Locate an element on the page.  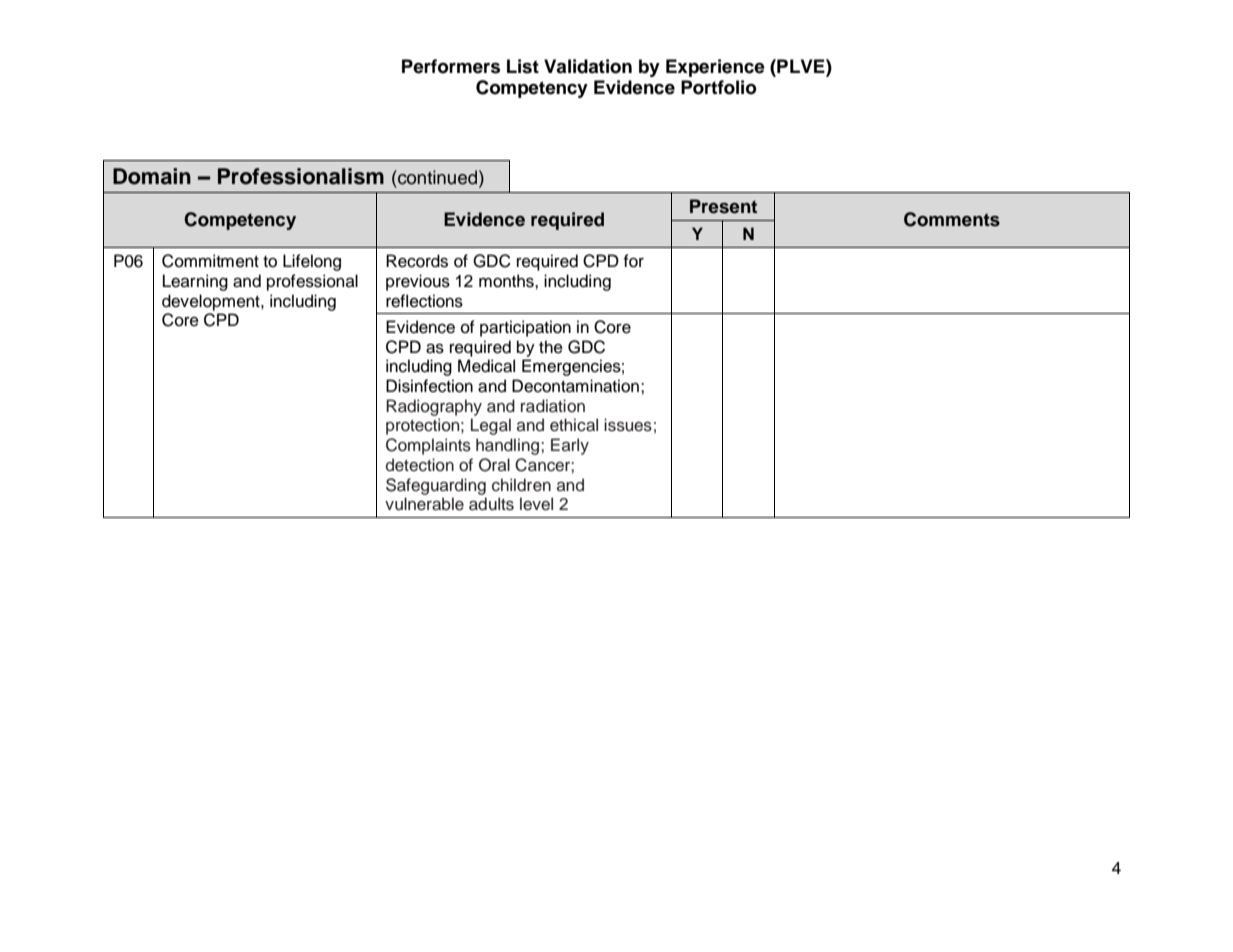
Portfolio is located at coordinates (719, 87).
